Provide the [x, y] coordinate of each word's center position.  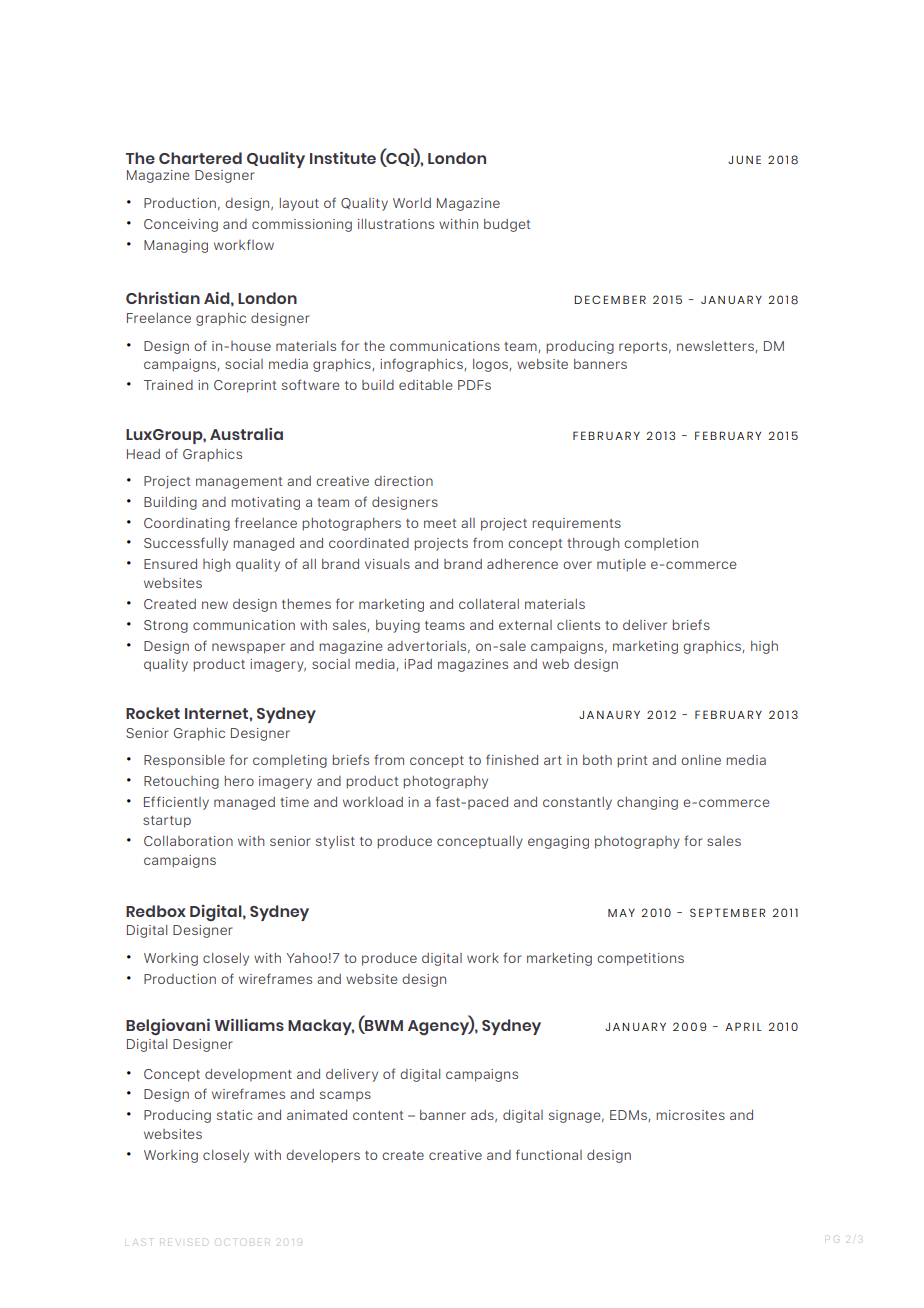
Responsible [184, 761]
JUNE [744, 159]
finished [512, 759]
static [235, 1115]
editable [426, 385]
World [412, 203]
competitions [640, 959]
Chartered [200, 158]
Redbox [156, 911]
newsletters [716, 347]
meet [440, 523]
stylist [335, 842]
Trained [168, 385]
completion [661, 544]
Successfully [186, 544]
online [701, 760]
